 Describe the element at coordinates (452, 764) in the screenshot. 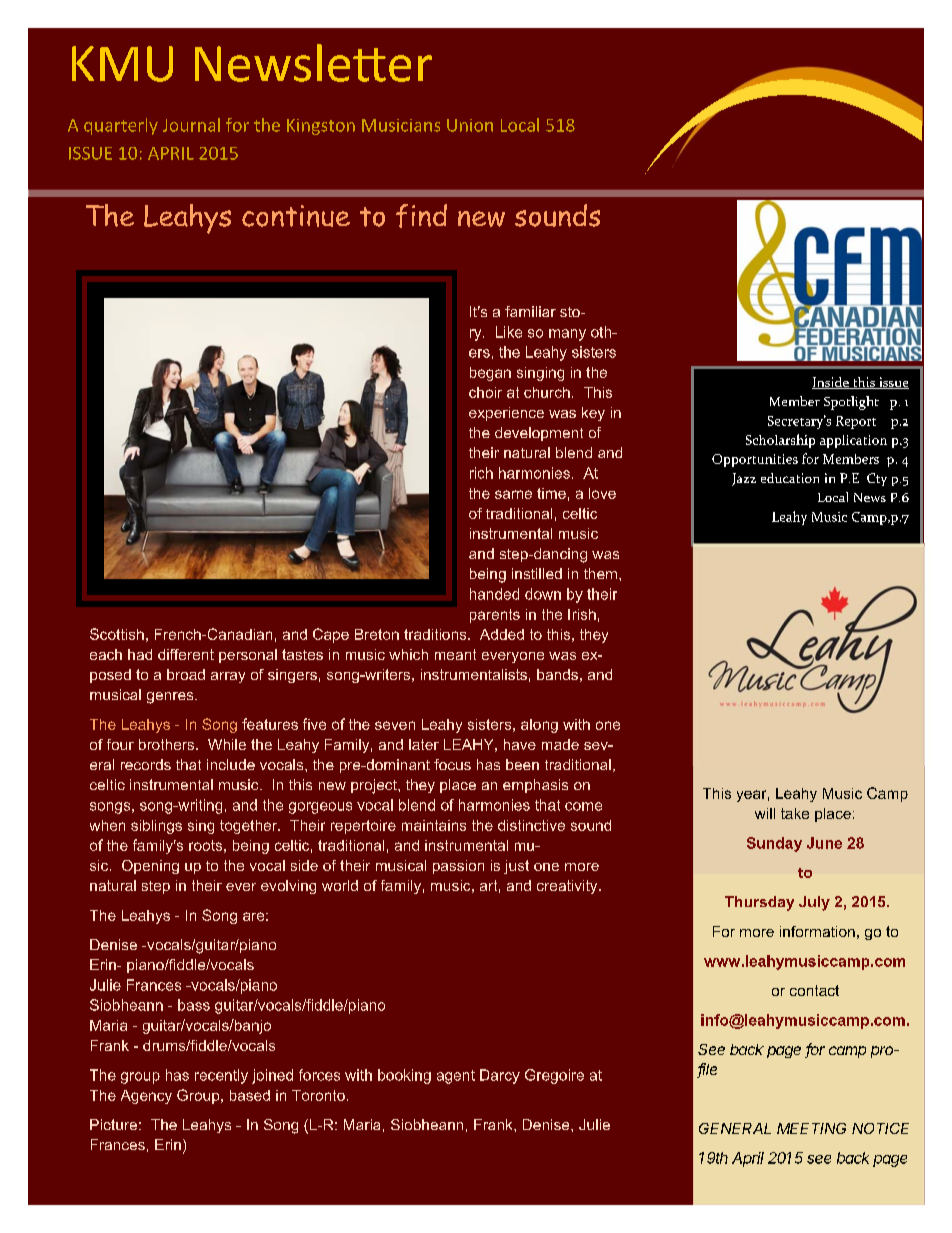

I see `focus` at that location.
